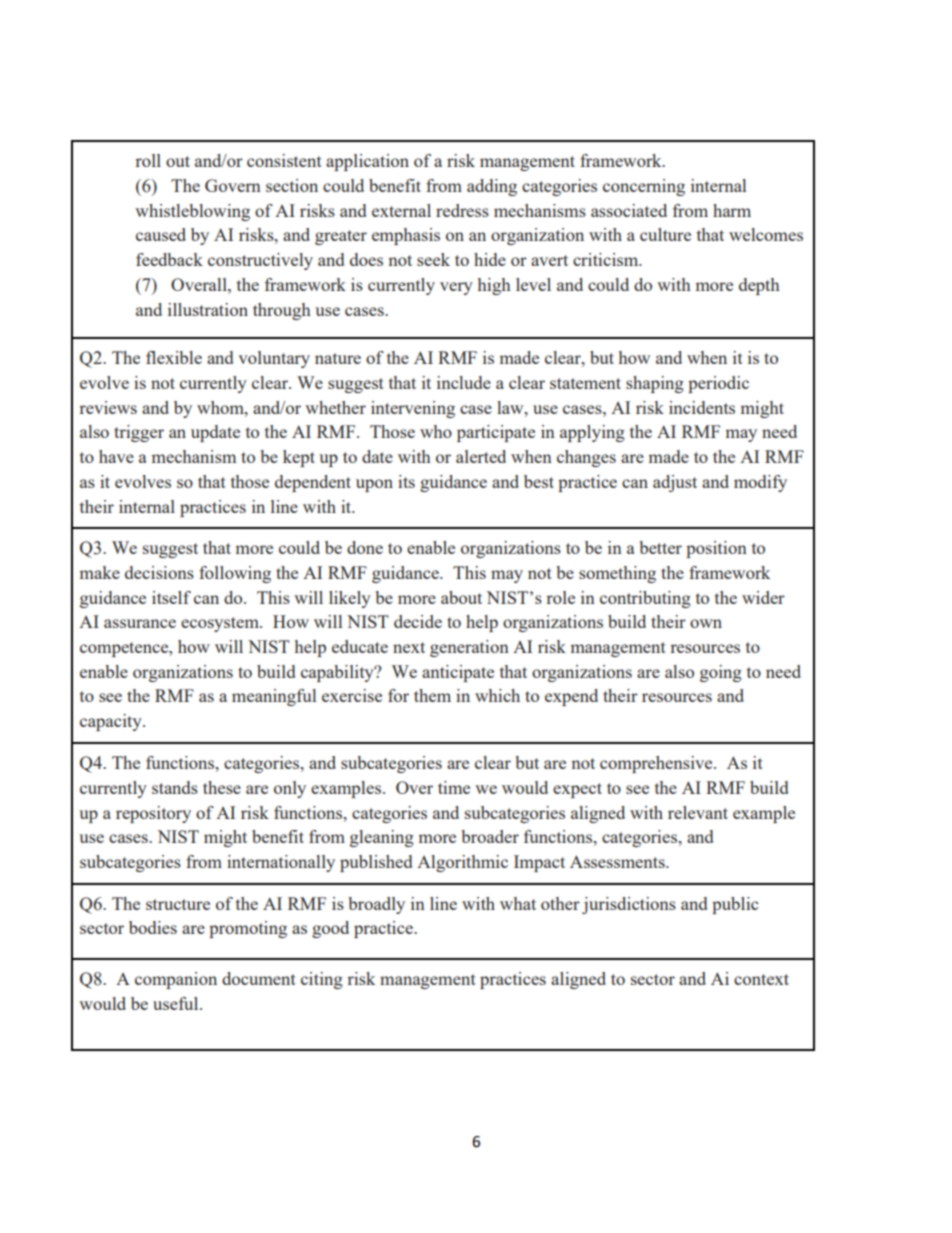 The image size is (952, 1233). What do you see at coordinates (462, 210) in the screenshot?
I see `redress` at bounding box center [462, 210].
